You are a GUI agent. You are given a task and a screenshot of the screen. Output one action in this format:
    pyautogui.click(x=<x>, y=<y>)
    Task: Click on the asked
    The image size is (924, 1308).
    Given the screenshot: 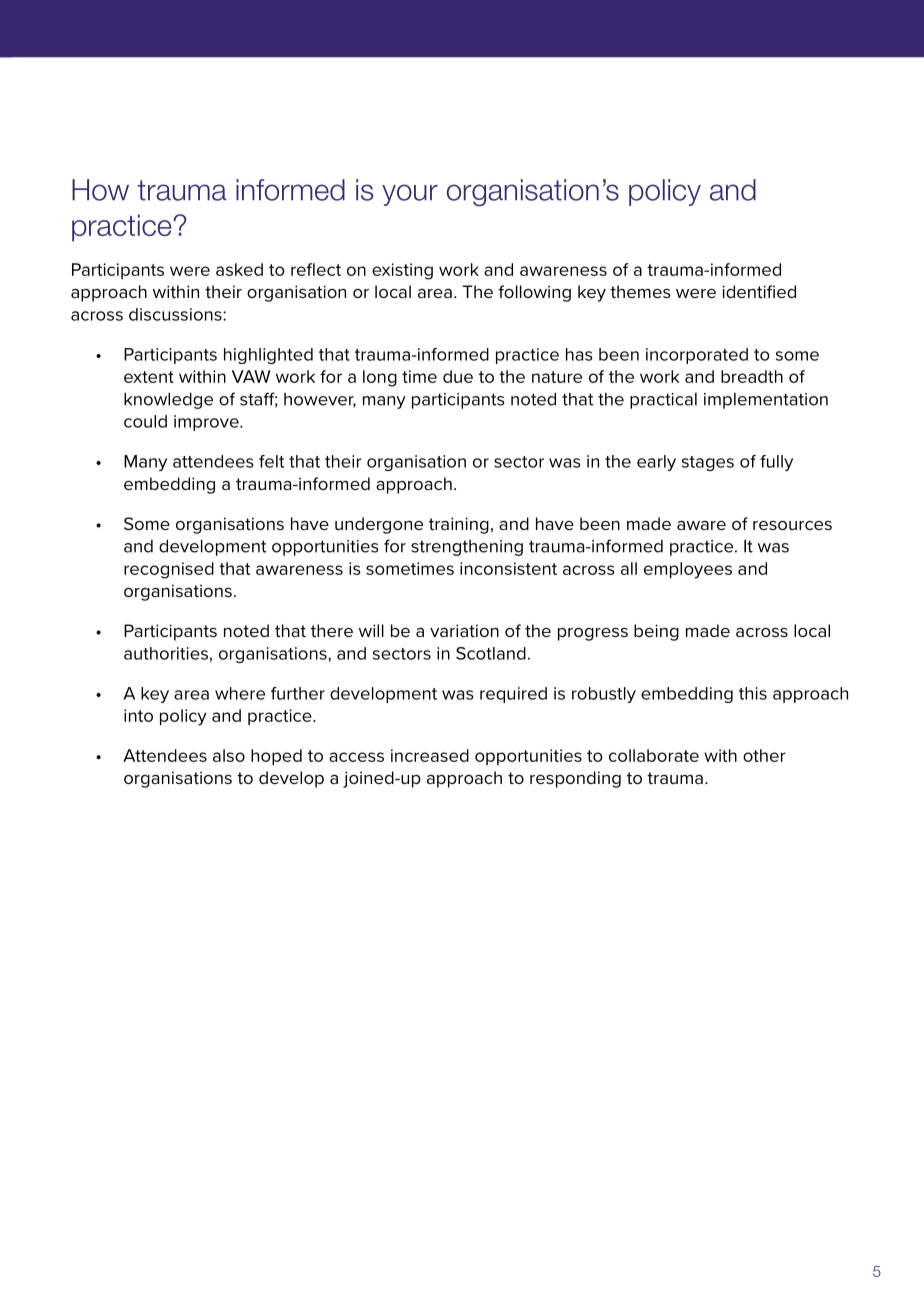 What is the action you would take?
    pyautogui.click(x=239, y=269)
